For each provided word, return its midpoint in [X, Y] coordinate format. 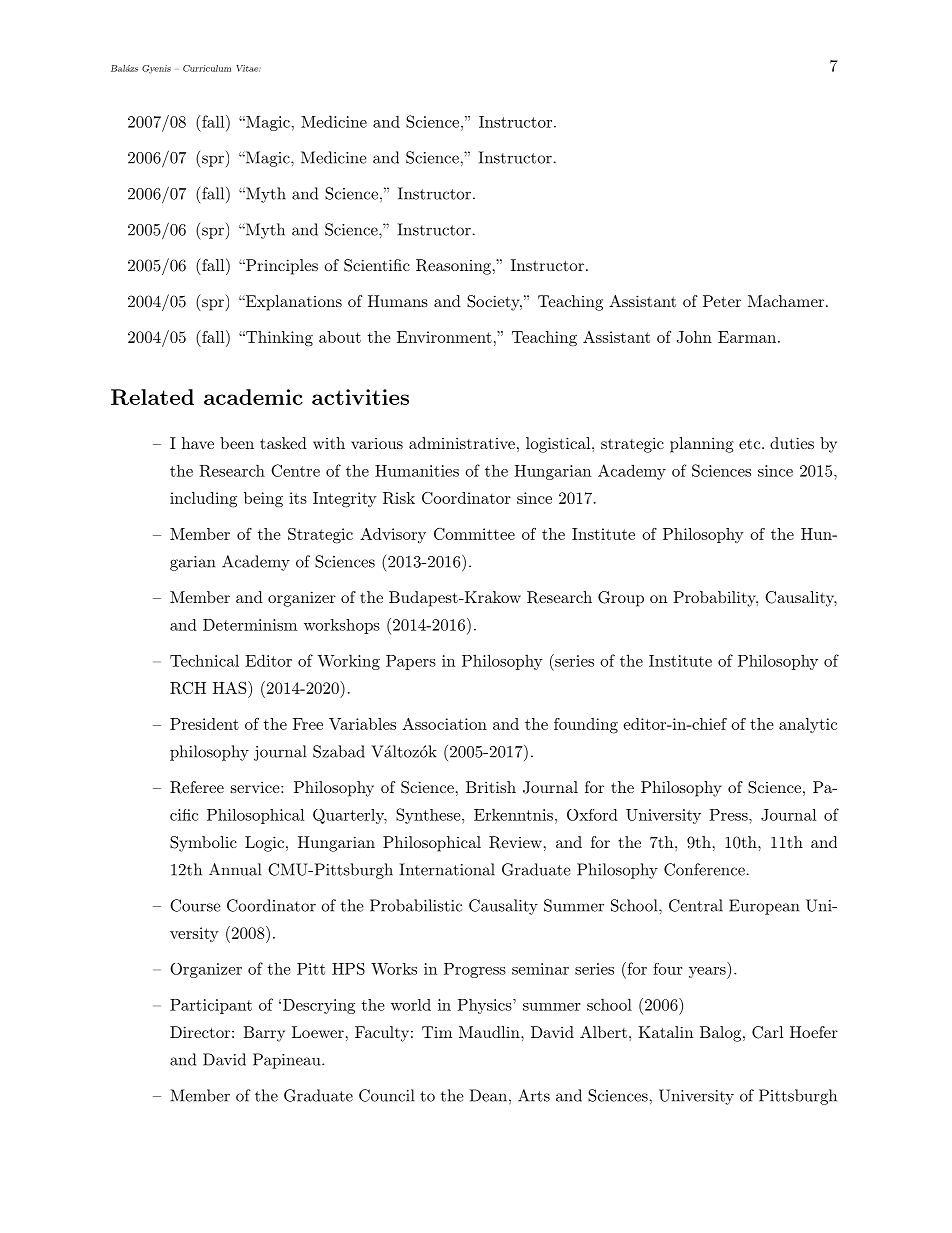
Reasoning [453, 267]
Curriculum [207, 68]
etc [749, 443]
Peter [722, 301]
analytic [808, 725]
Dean [488, 1095]
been [237, 443]
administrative [462, 443]
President [204, 724]
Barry [264, 1034]
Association [444, 724]
